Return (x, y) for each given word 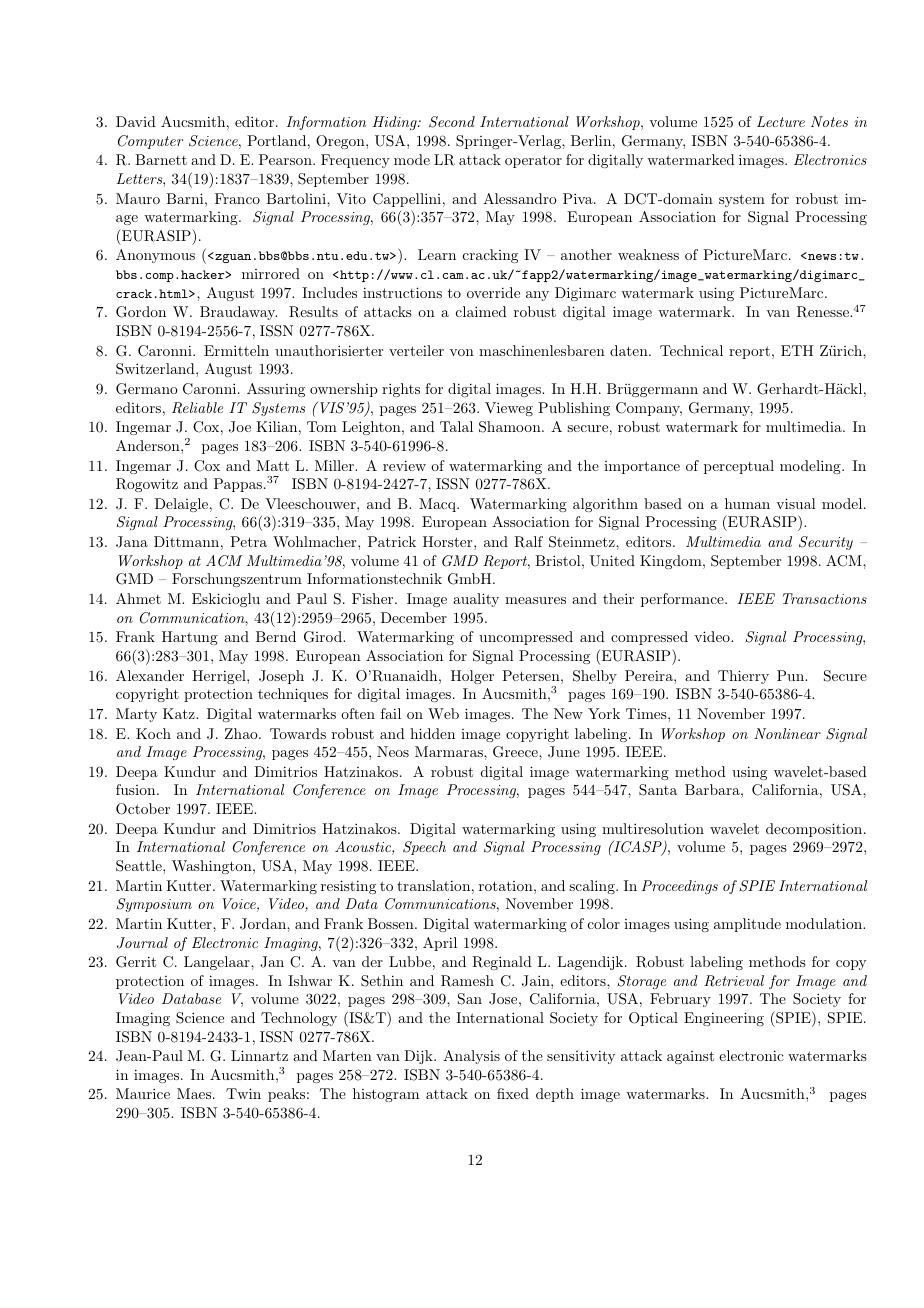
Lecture (781, 121)
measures (535, 600)
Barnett (161, 159)
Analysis (471, 1057)
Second (452, 122)
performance (683, 600)
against (690, 1057)
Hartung (190, 638)
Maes (195, 1093)
